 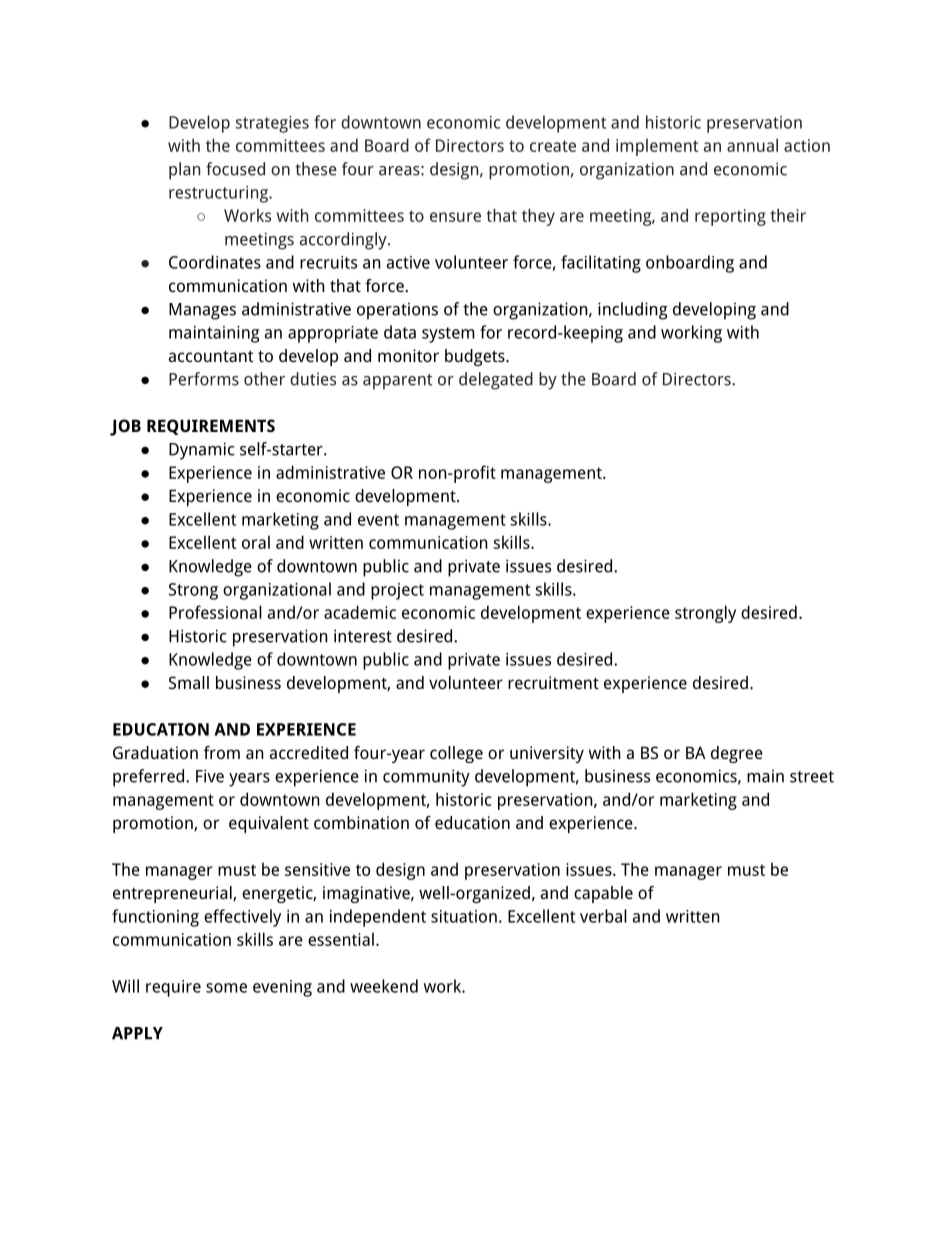 What do you see at coordinates (226, 988) in the image?
I see `some` at bounding box center [226, 988].
